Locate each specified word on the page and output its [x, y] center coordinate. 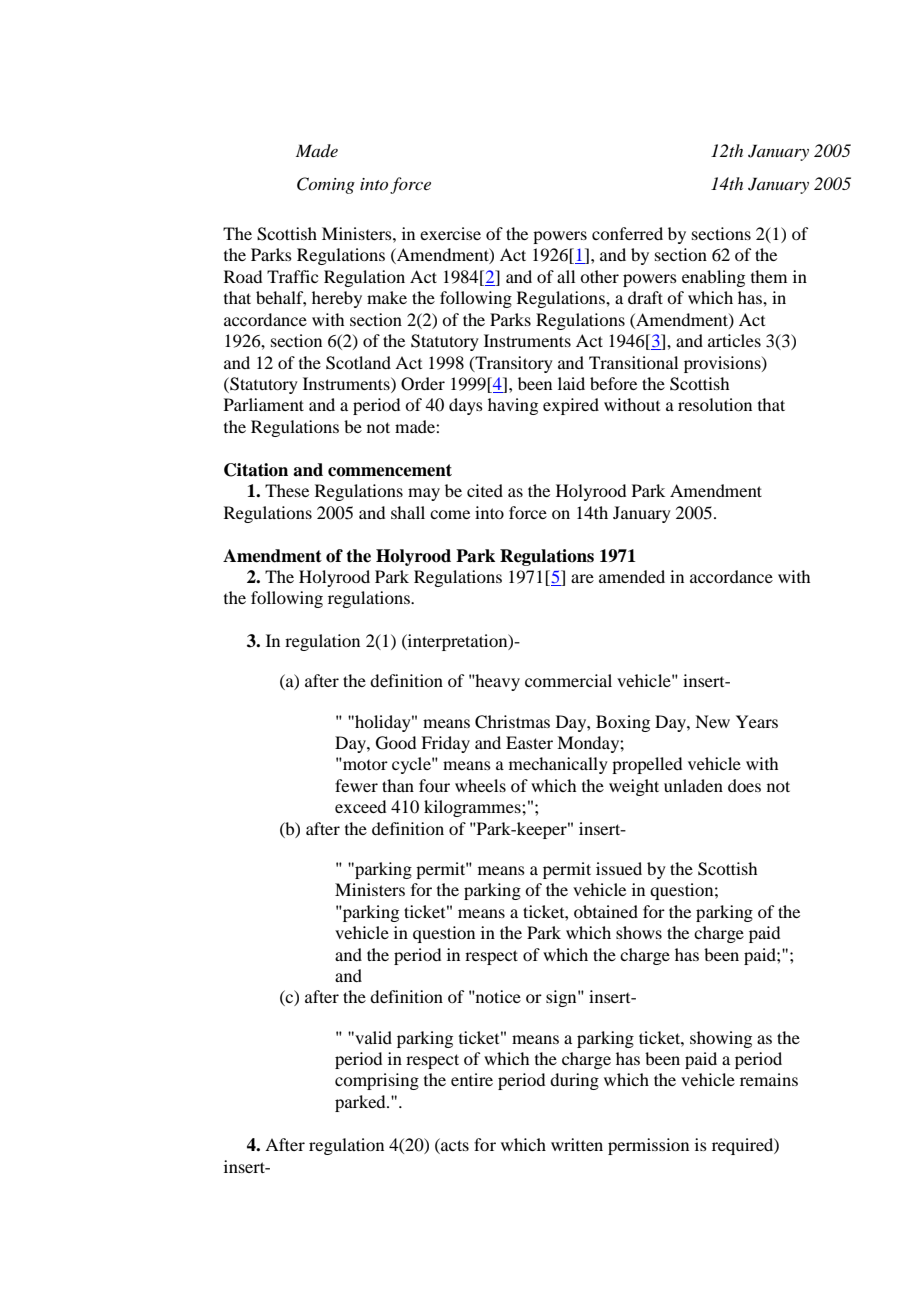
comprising [377, 1081]
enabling [713, 278]
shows [639, 932]
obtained [606, 911]
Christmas [512, 722]
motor [364, 764]
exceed [360, 806]
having [513, 406]
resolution [715, 404]
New [712, 721]
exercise [450, 233]
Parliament [264, 404]
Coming [326, 185]
